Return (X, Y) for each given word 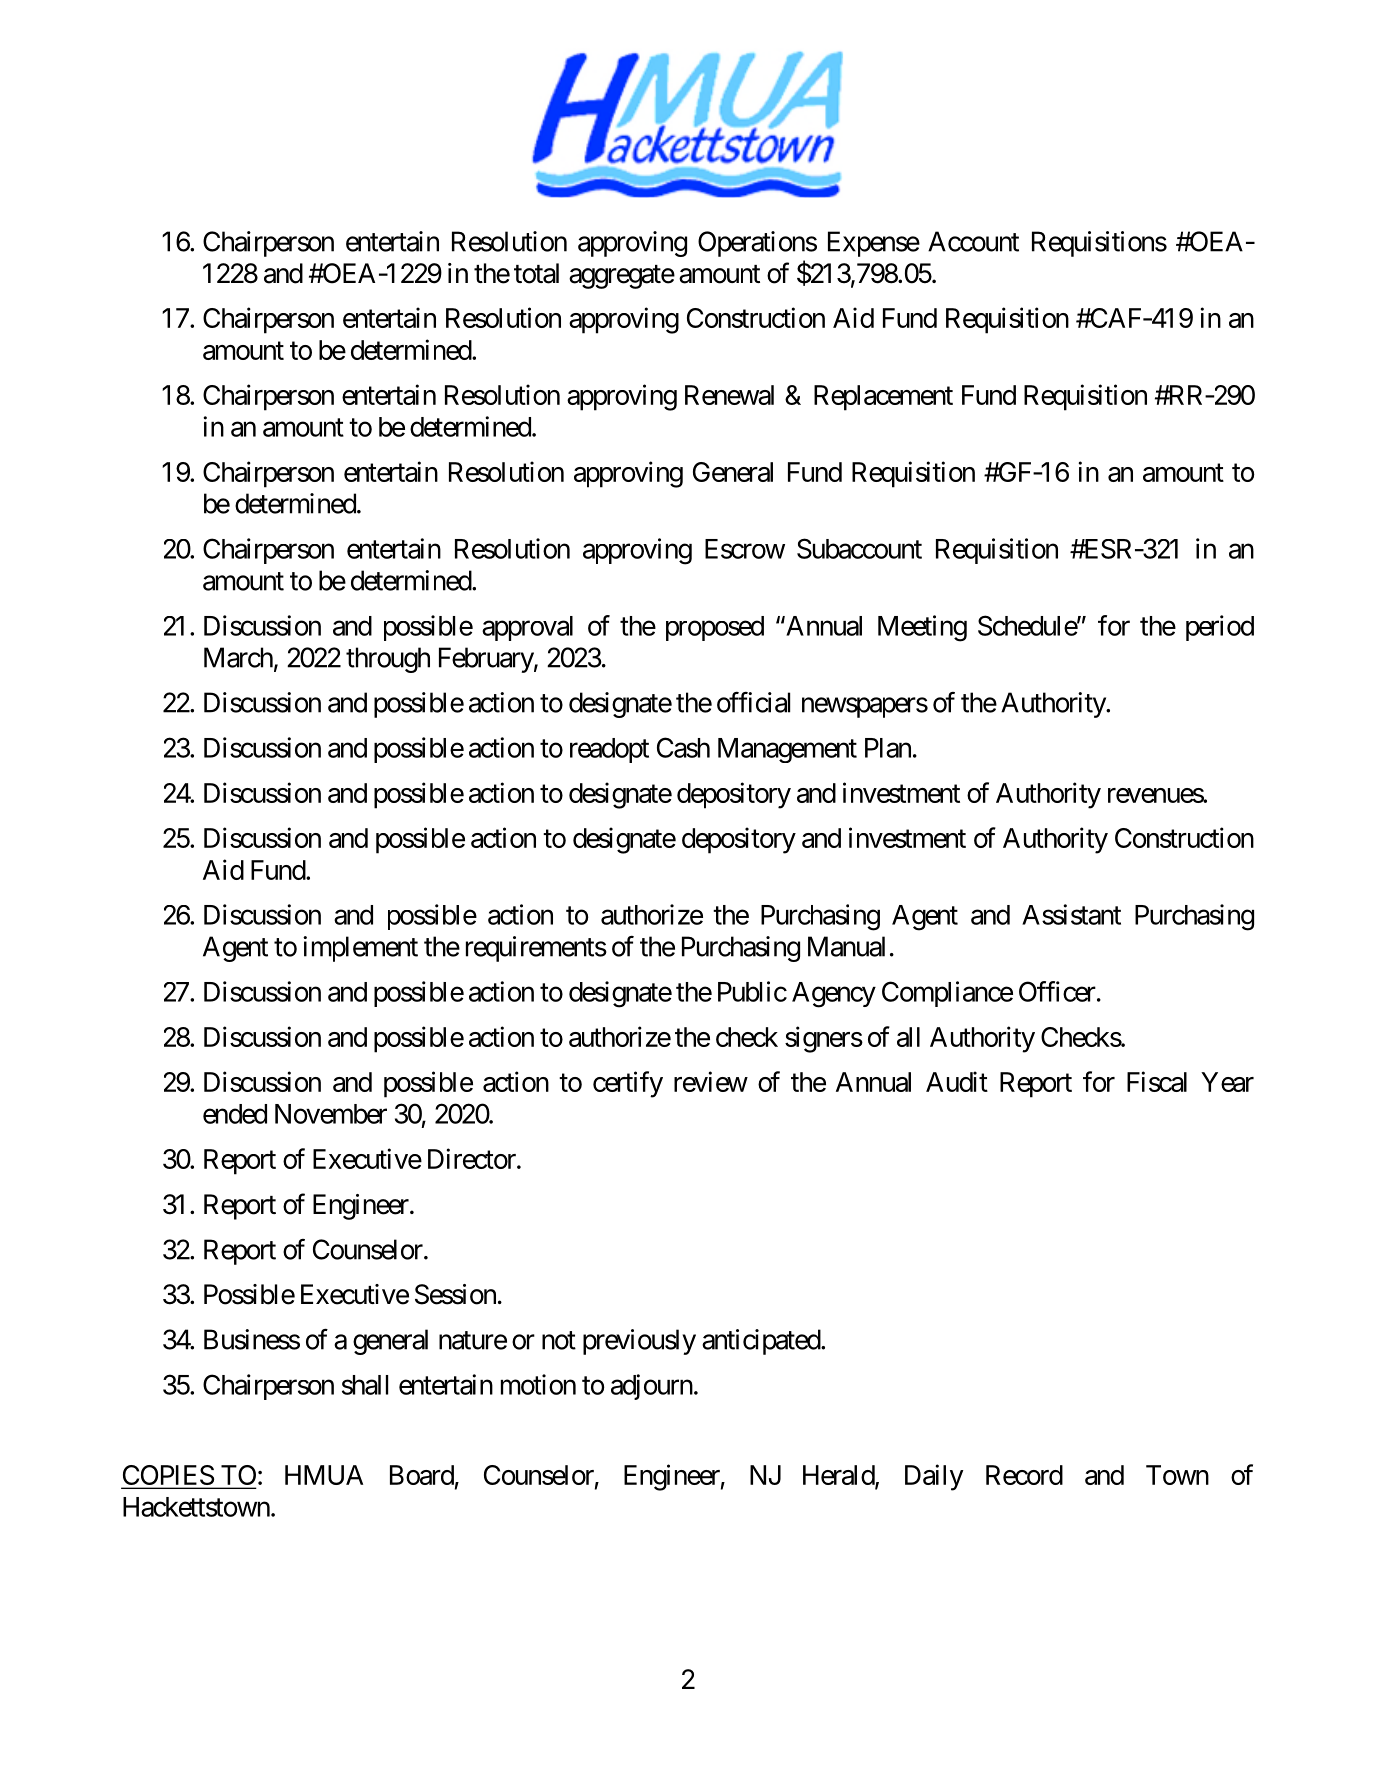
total (536, 273)
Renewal (729, 395)
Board (422, 1475)
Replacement (883, 398)
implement (360, 949)
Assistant (1071, 914)
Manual (846, 946)
